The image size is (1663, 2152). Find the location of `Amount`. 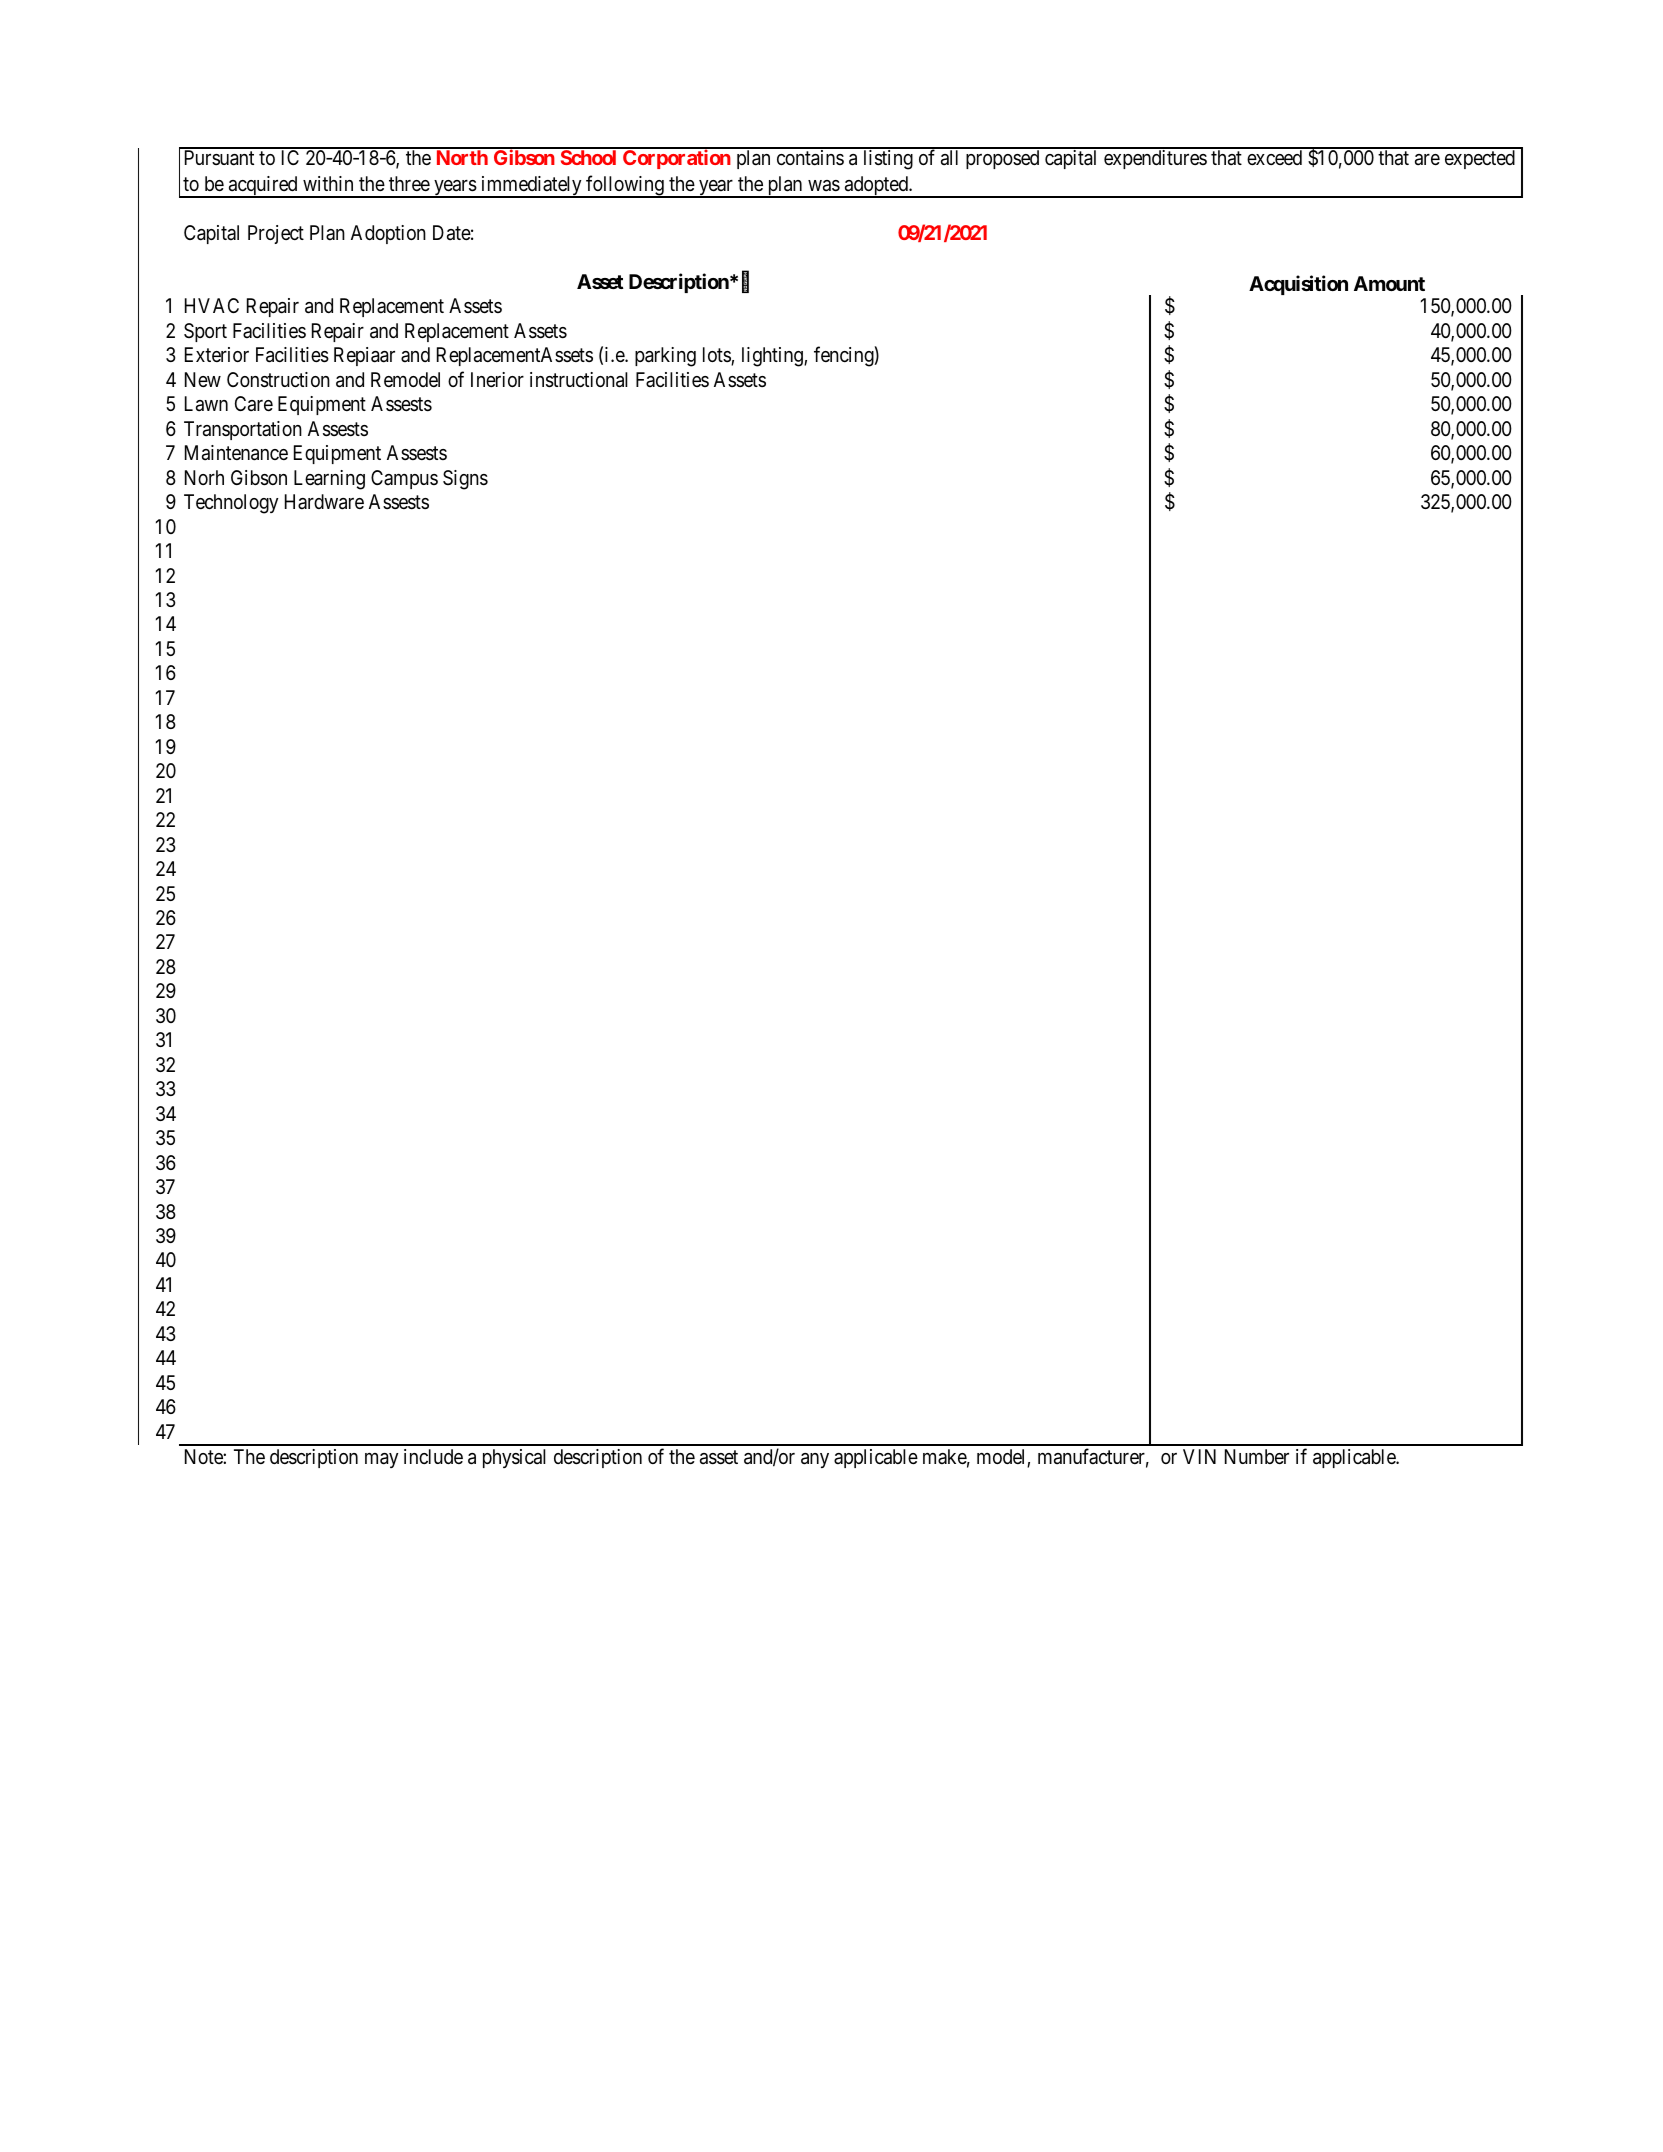

Amount is located at coordinates (1389, 283).
